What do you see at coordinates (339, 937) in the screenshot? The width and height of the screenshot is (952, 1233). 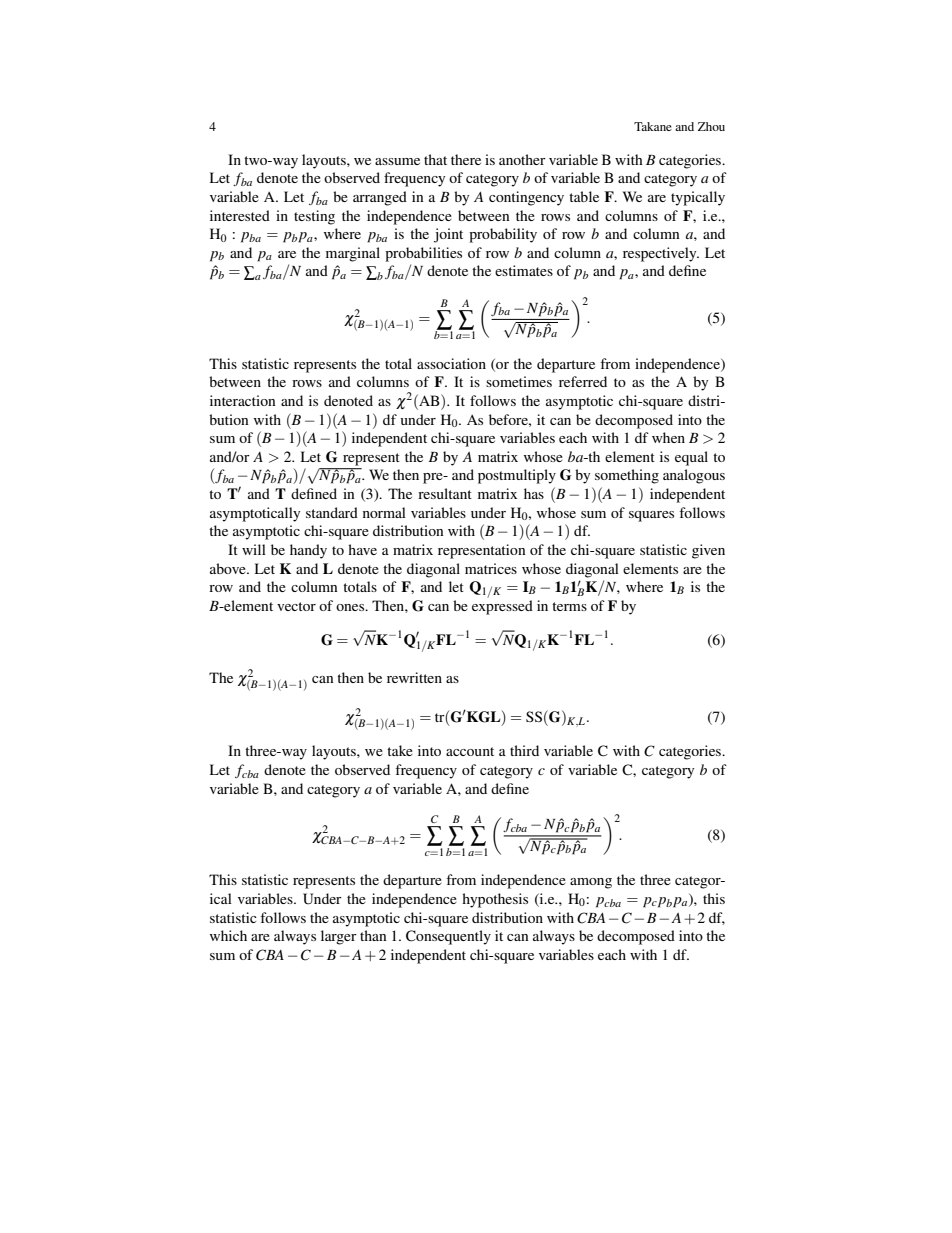 I see `larger` at bounding box center [339, 937].
